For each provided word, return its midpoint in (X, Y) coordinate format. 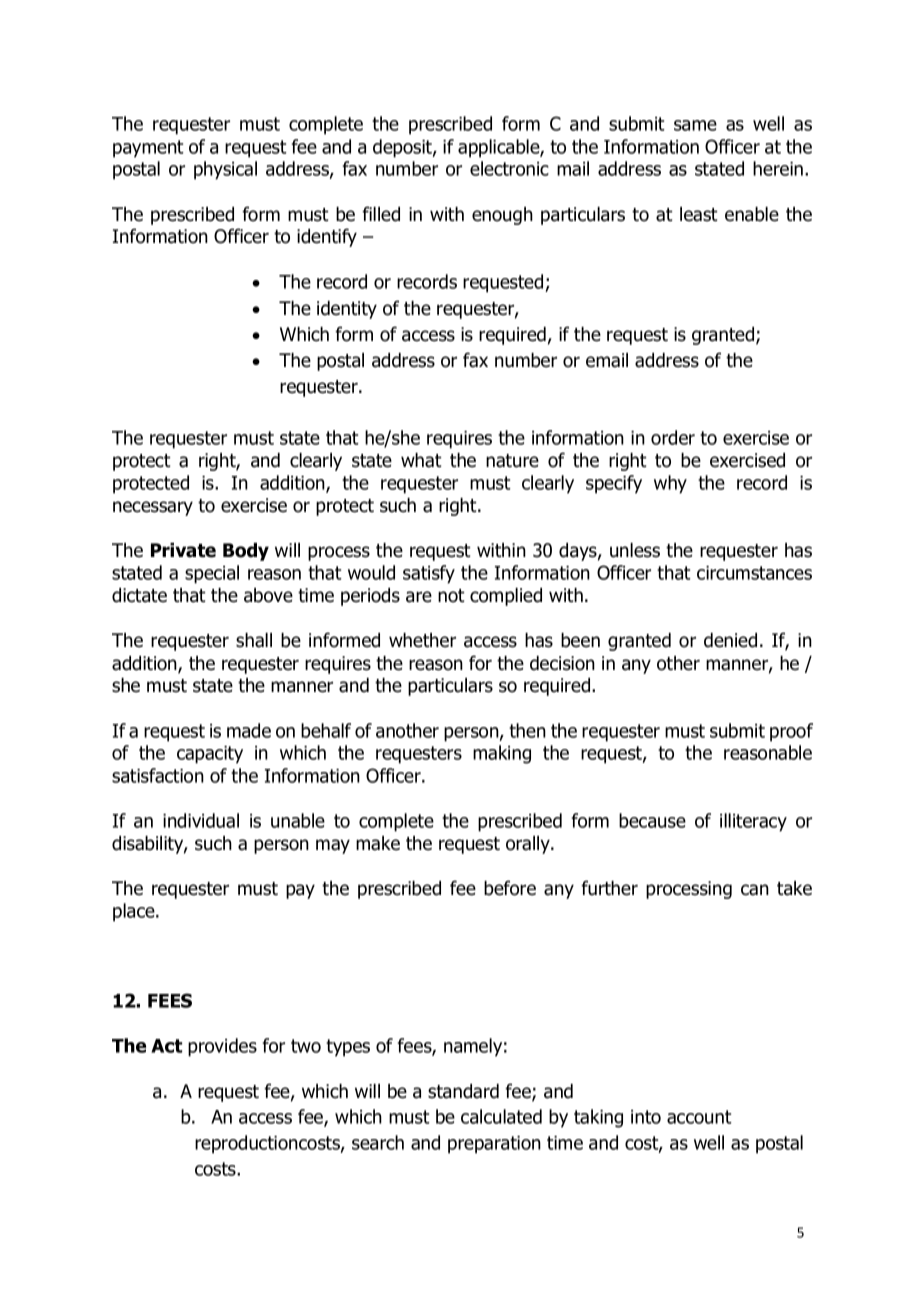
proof (791, 732)
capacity (210, 755)
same (695, 125)
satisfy (429, 574)
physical (225, 170)
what (421, 460)
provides (222, 1047)
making (502, 754)
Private (183, 550)
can (755, 890)
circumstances (754, 573)
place (135, 912)
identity (347, 310)
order (673, 437)
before (510, 888)
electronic (509, 168)
